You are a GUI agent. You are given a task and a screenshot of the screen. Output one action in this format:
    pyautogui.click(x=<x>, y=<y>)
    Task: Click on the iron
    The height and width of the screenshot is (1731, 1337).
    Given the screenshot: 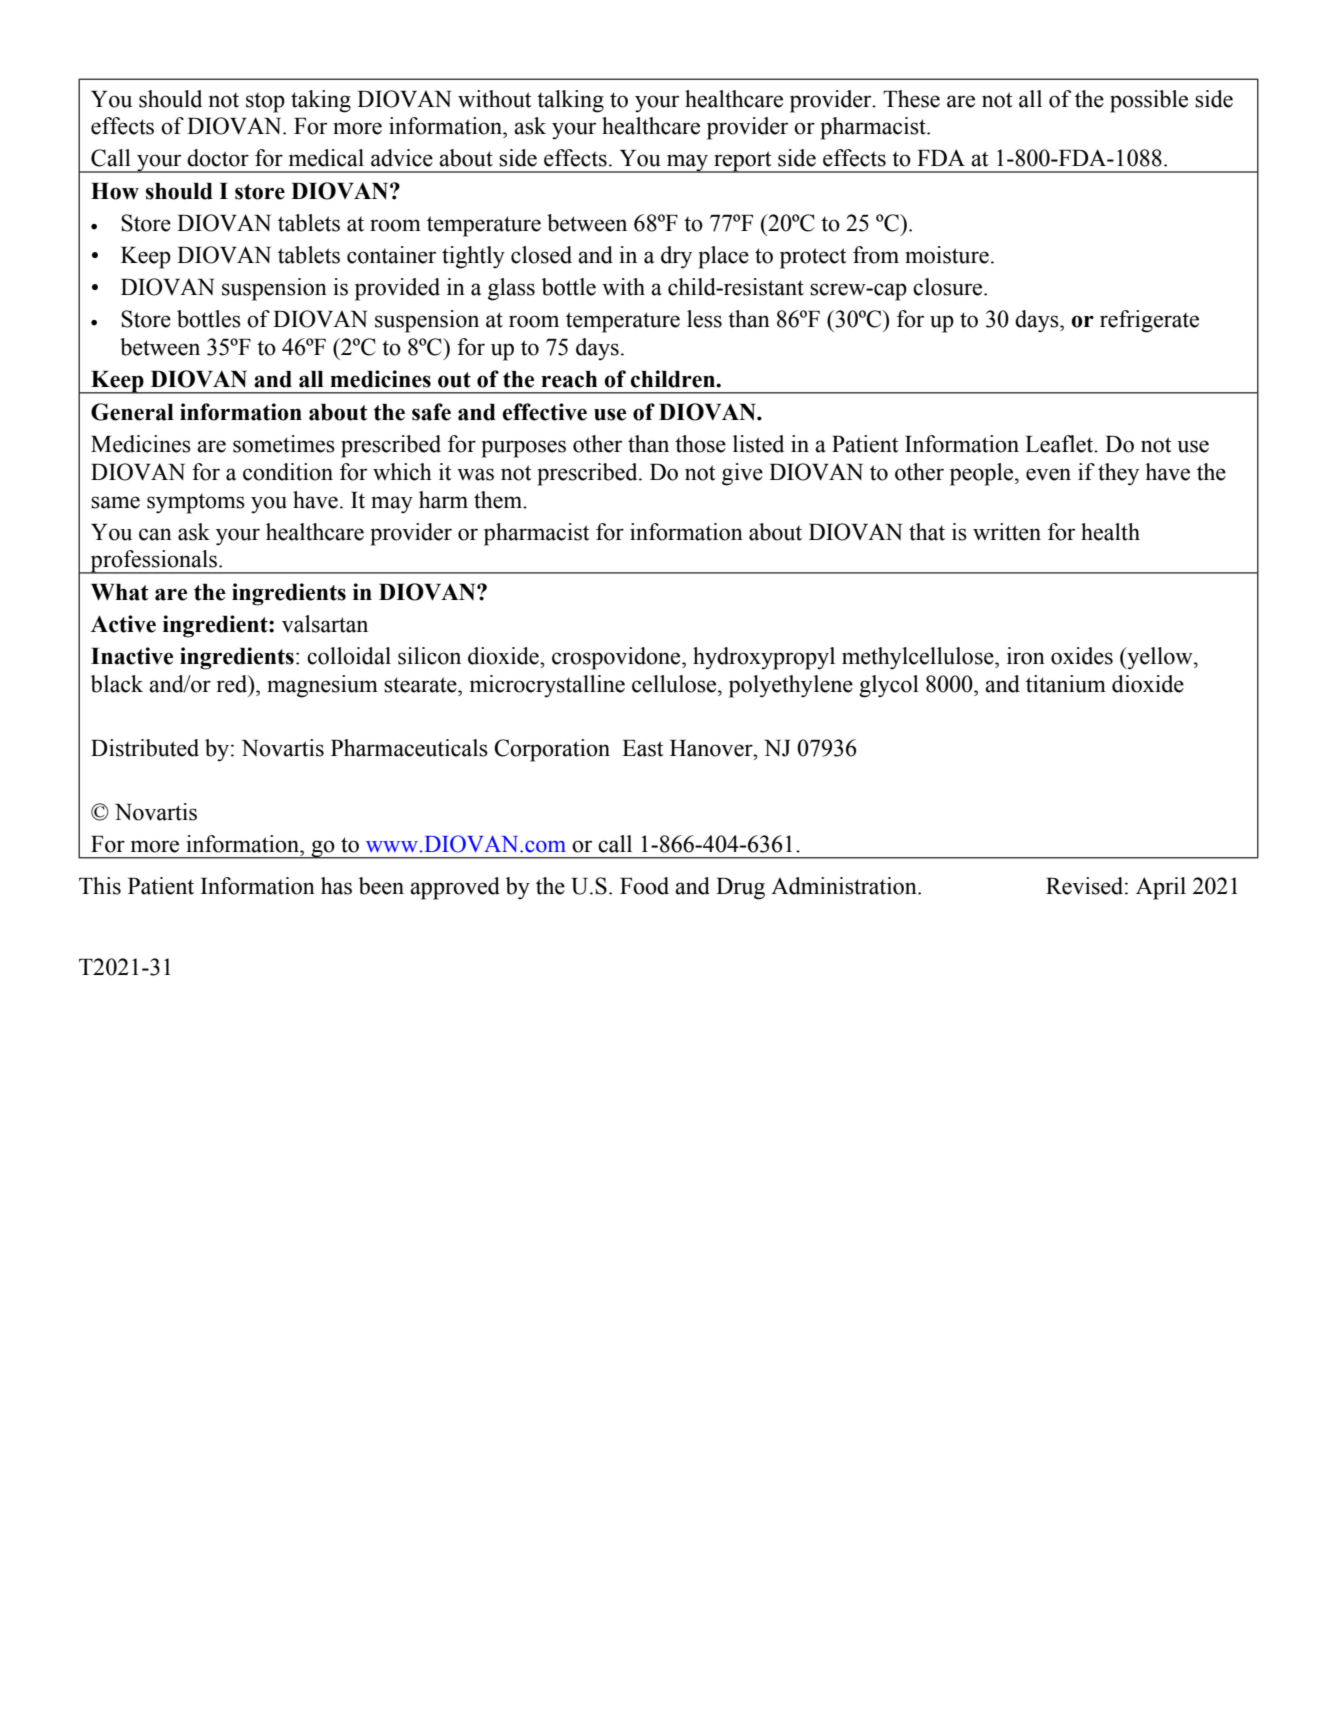 What is the action you would take?
    pyautogui.click(x=1026, y=656)
